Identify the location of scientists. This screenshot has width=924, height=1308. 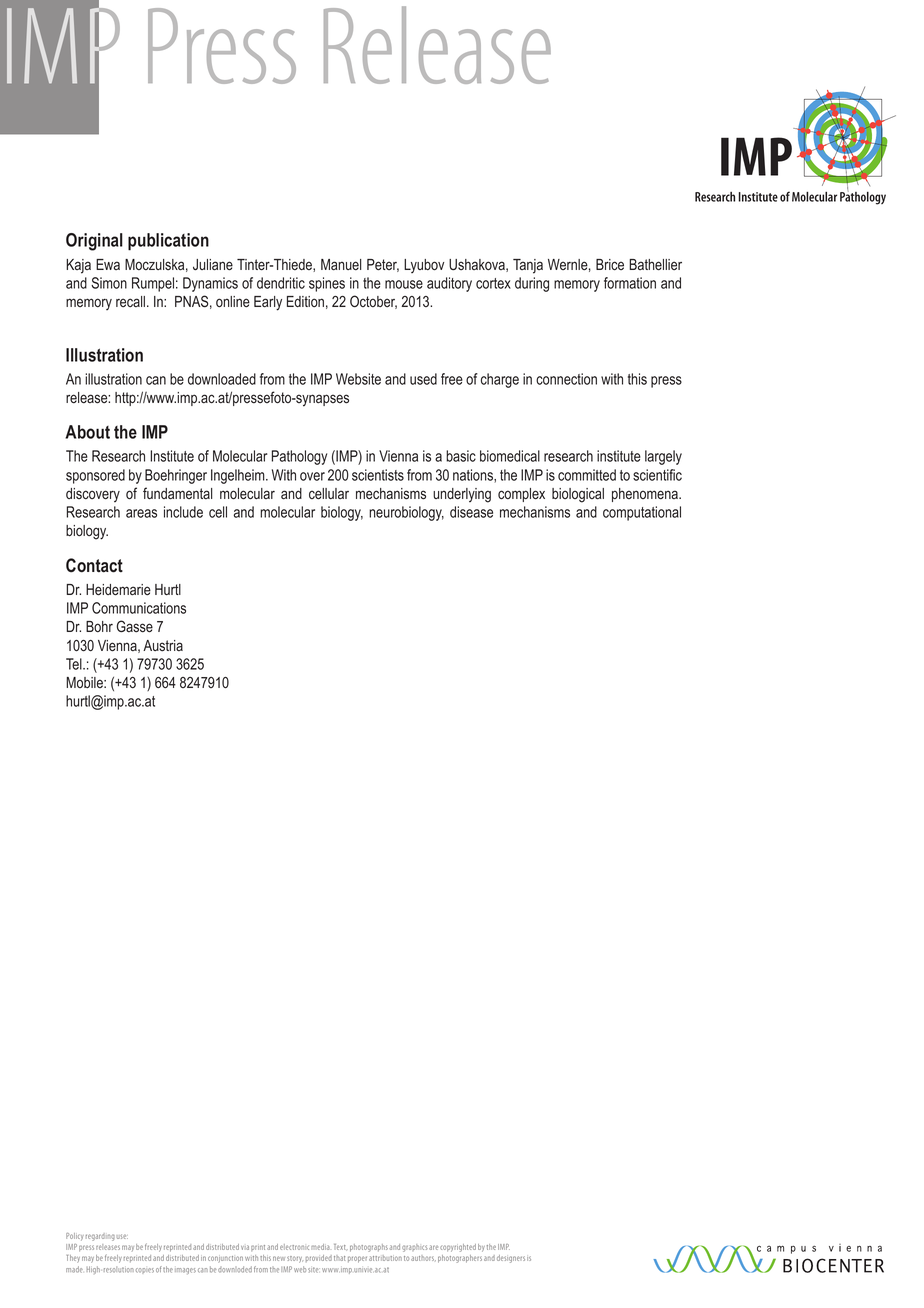
(378, 475).
